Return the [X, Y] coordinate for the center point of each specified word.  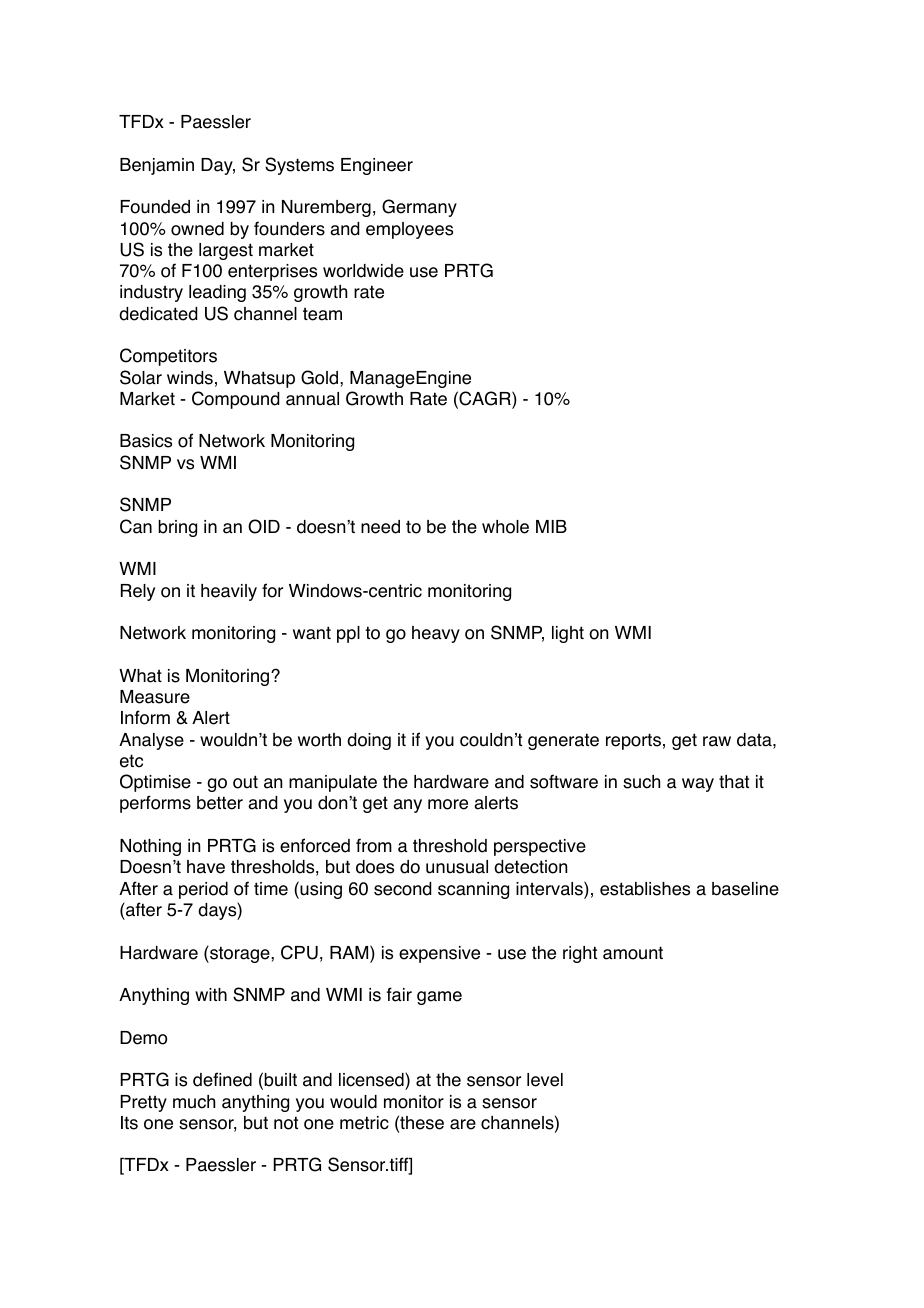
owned [197, 229]
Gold [321, 377]
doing [369, 741]
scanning [473, 890]
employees [409, 230]
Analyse [151, 741]
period [203, 890]
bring [177, 528]
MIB [551, 526]
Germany [419, 208]
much [194, 1102]
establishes [645, 889]
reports [633, 741]
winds [190, 378]
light [568, 634]
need [380, 527]
